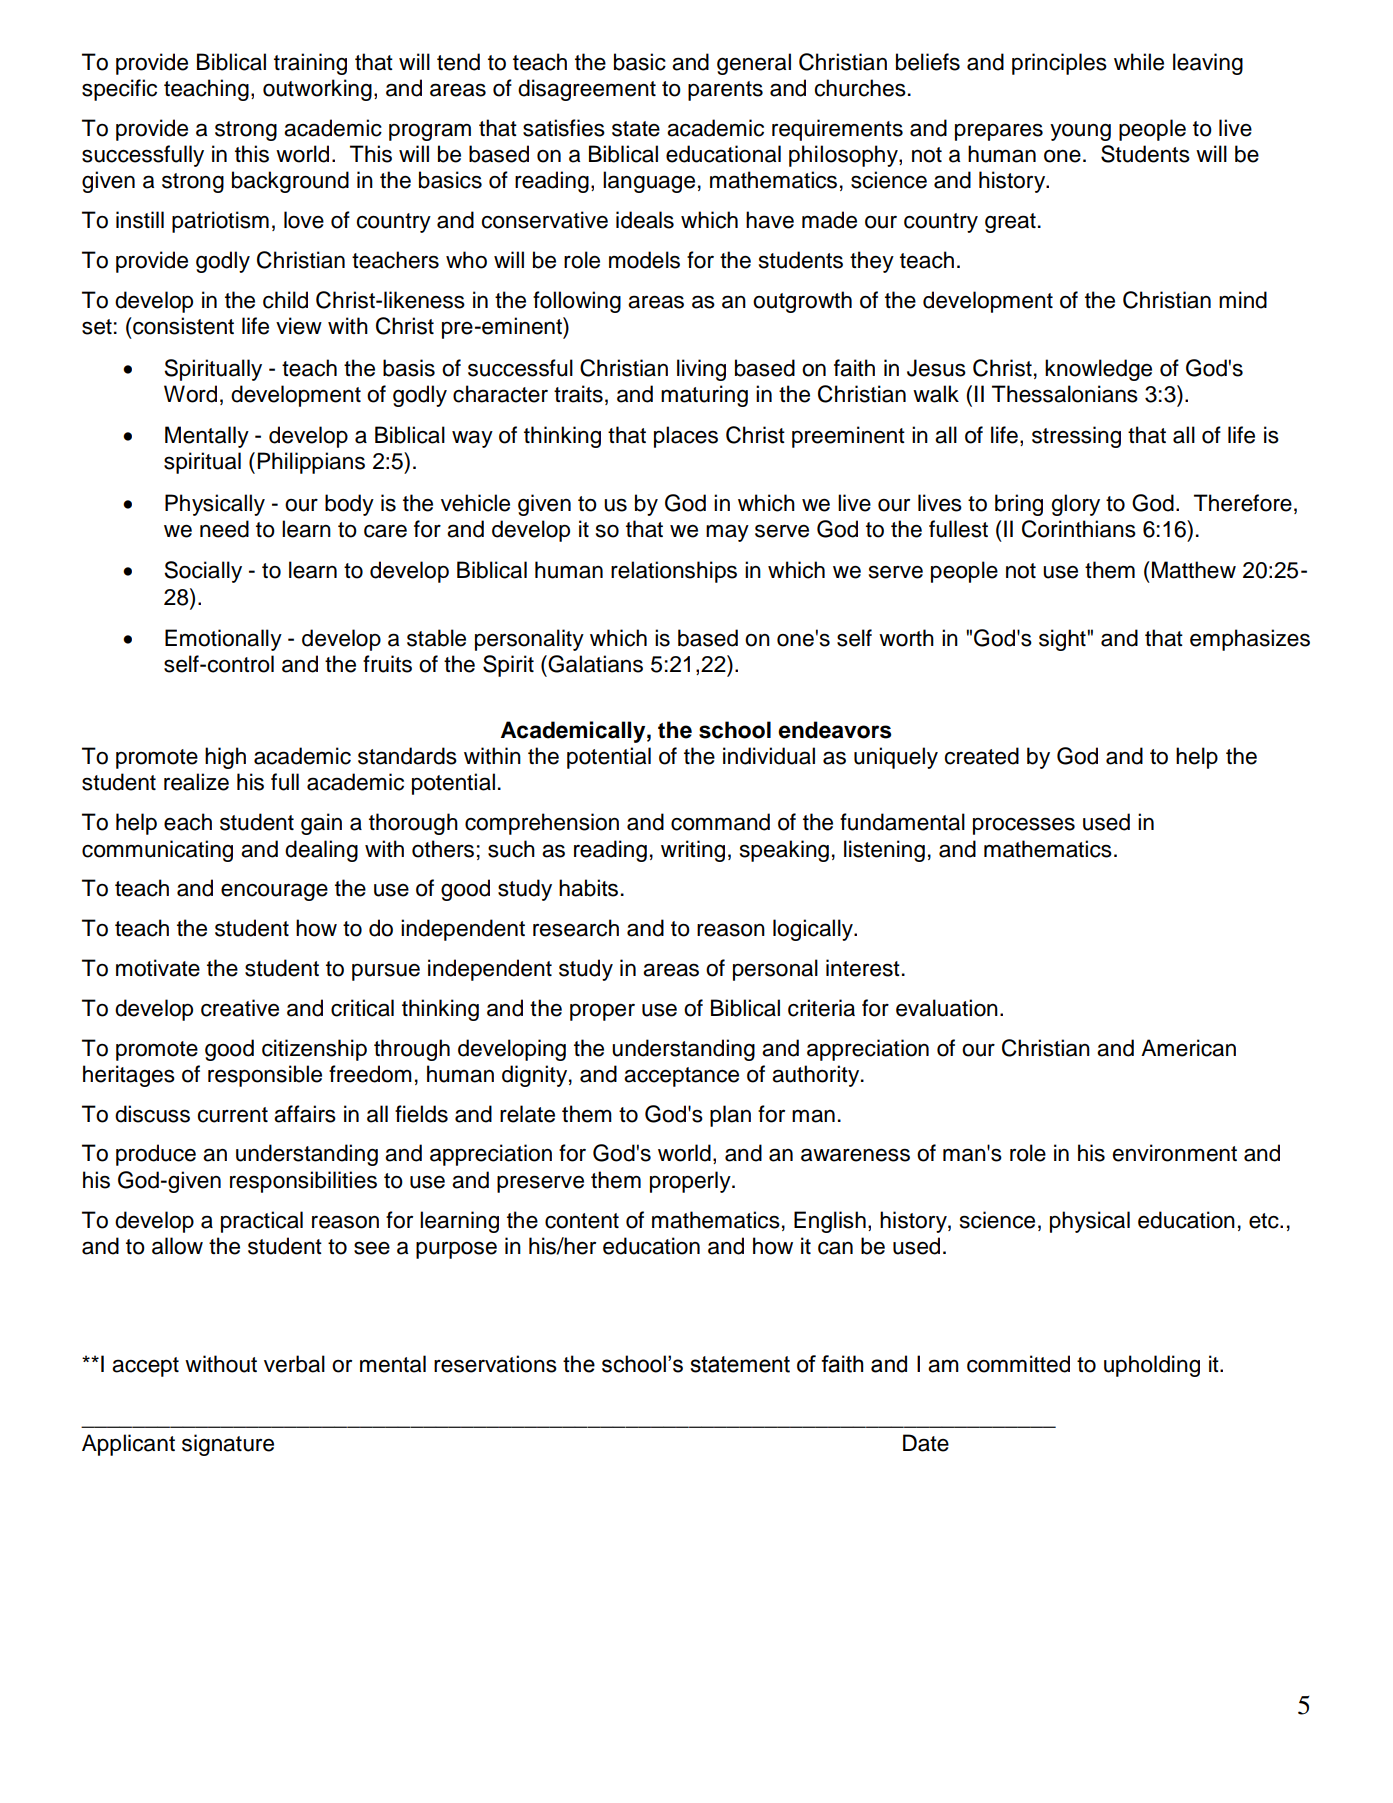  Describe the element at coordinates (1080, 132) in the document. I see `young` at that location.
